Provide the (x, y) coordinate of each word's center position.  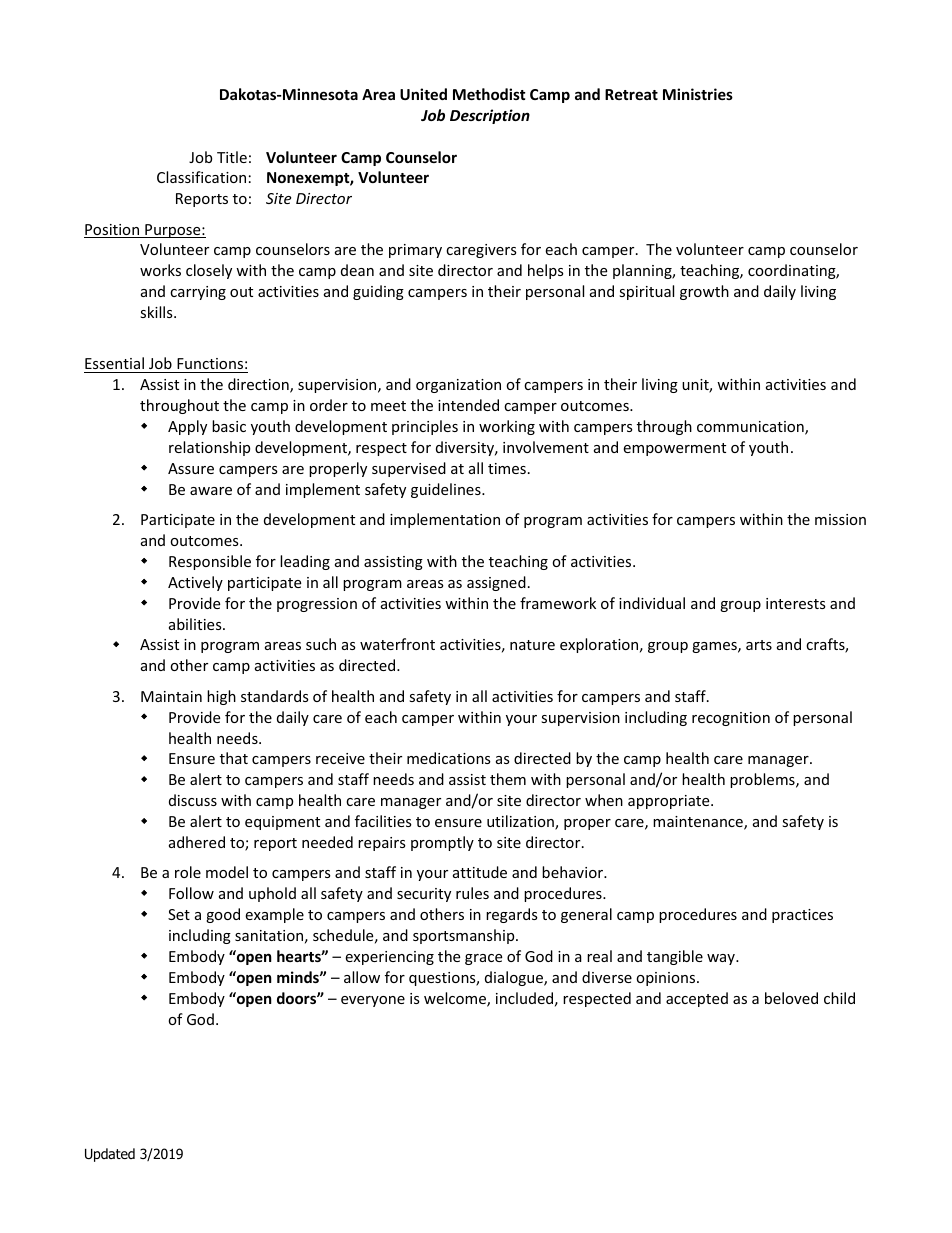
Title (232, 157)
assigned (496, 583)
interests (796, 603)
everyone (373, 1001)
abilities (196, 624)
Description (490, 116)
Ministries (698, 94)
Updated (110, 1155)
